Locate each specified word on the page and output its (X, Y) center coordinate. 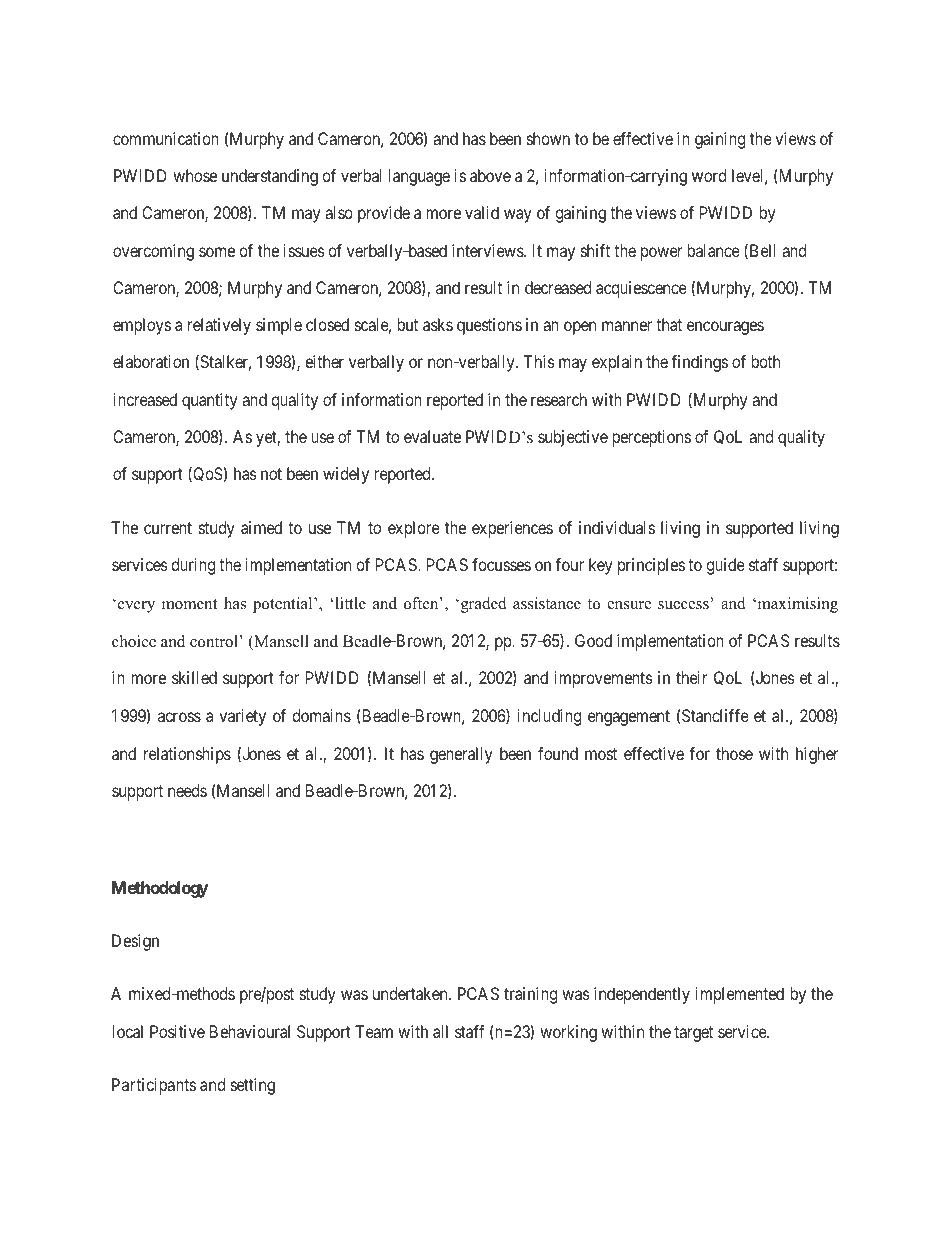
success (683, 605)
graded (482, 605)
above (490, 175)
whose (195, 175)
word (709, 175)
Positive (177, 1031)
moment (189, 604)
